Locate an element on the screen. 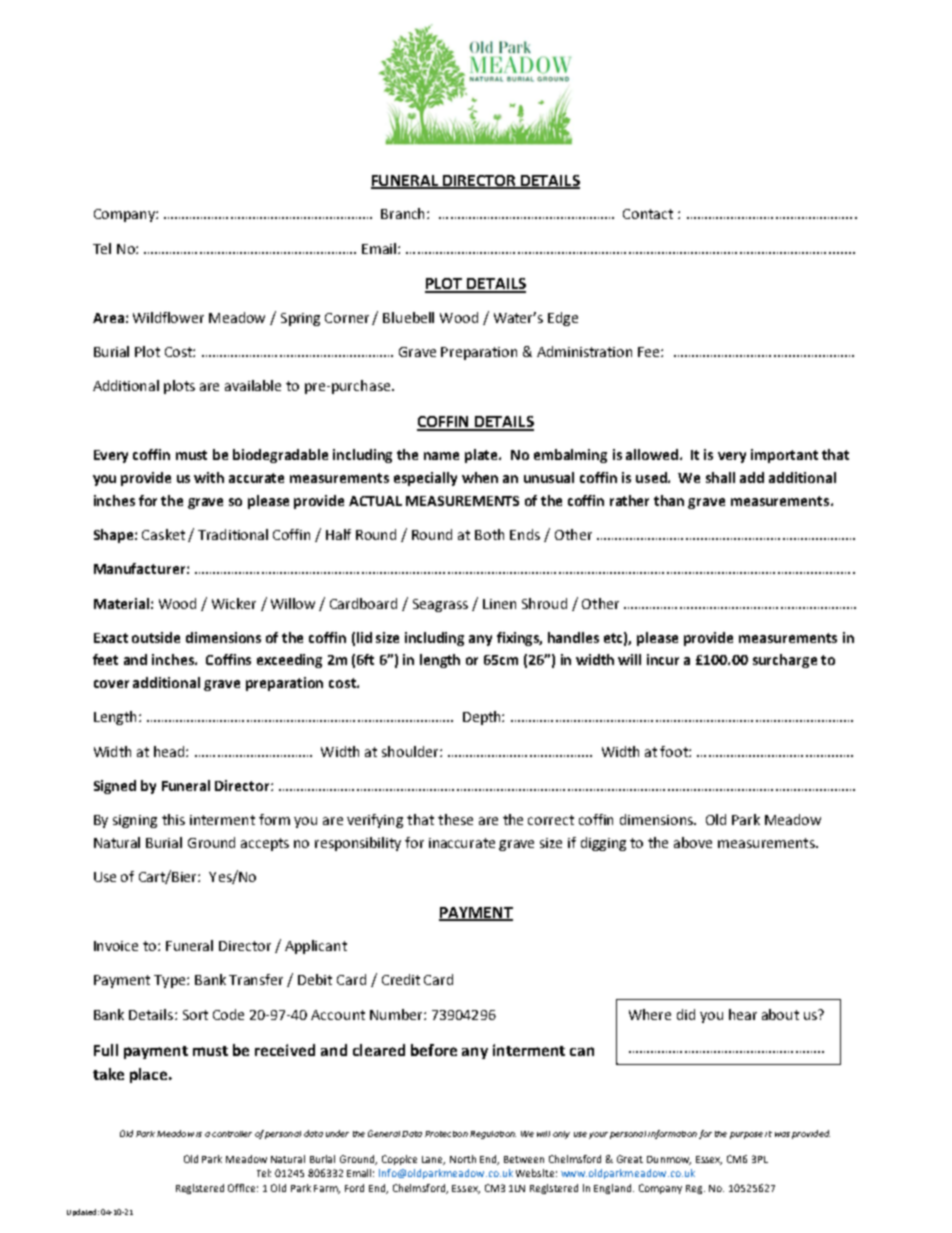  Lane is located at coordinates (433, 1160).
